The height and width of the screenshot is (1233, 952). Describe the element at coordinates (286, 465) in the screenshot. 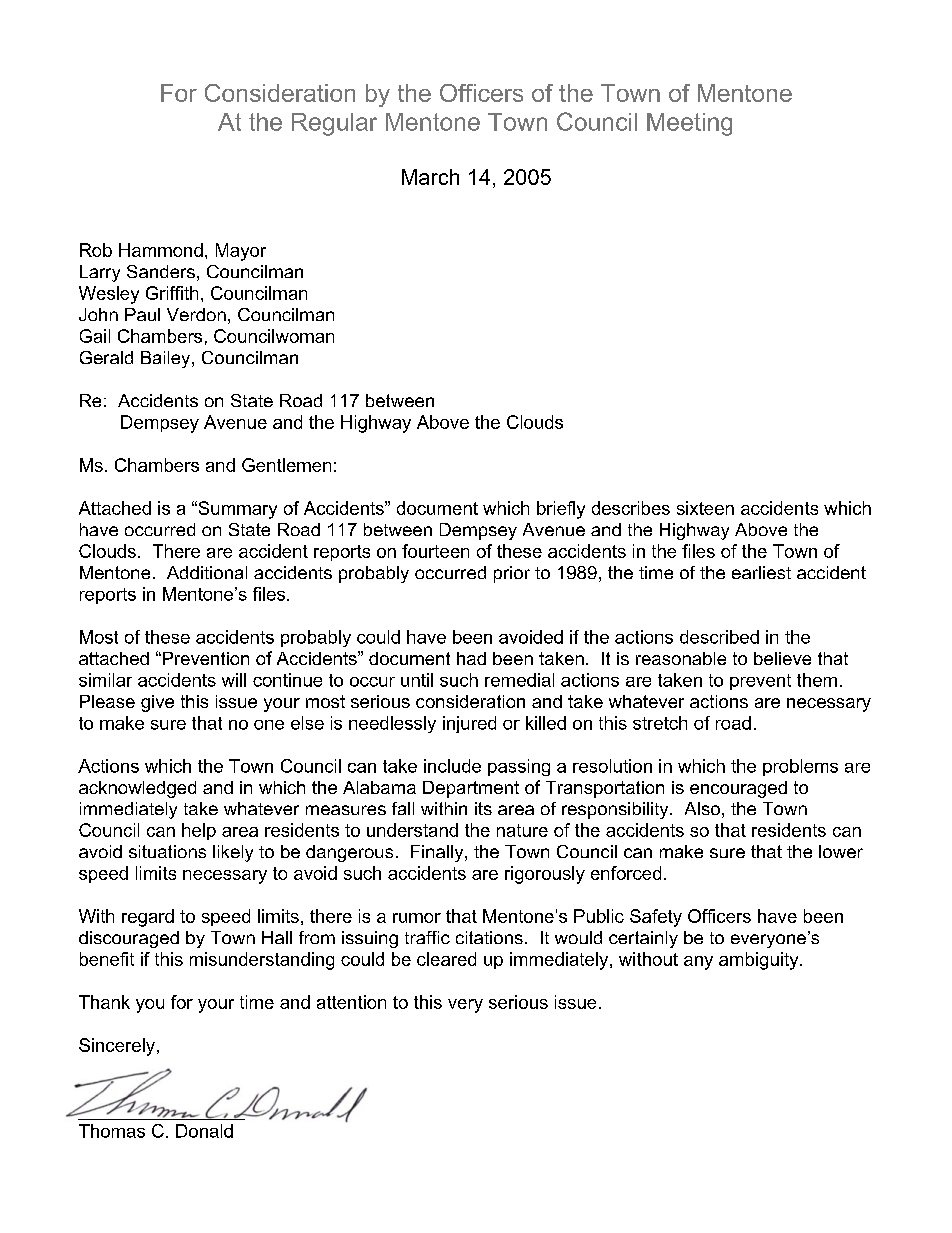

I see `Gentlemen` at that location.
